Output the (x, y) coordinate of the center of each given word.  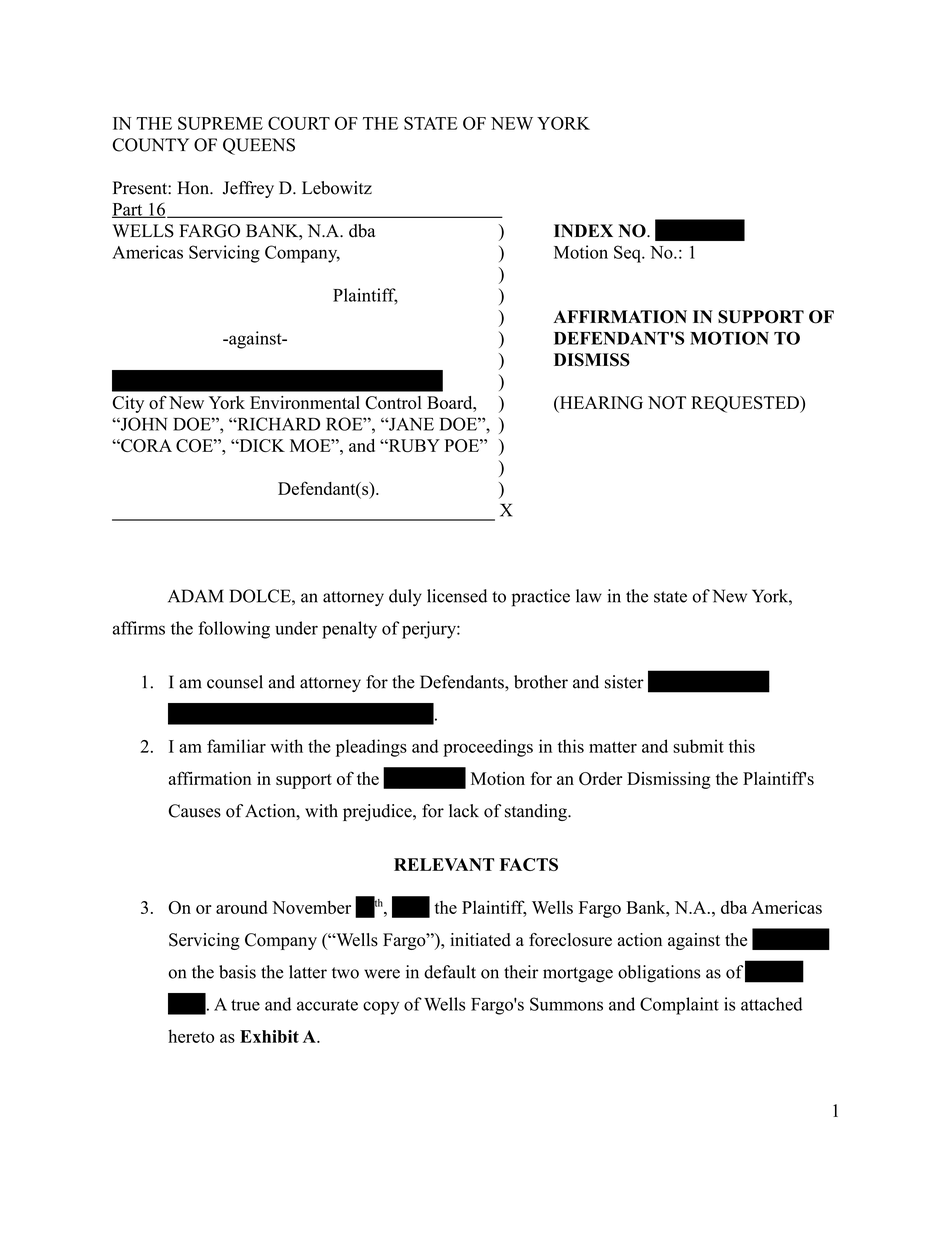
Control (393, 402)
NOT (667, 403)
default (450, 972)
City (128, 404)
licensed (457, 596)
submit (698, 746)
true (245, 1005)
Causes (195, 811)
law (589, 596)
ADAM (195, 596)
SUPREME (220, 123)
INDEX (583, 230)
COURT (299, 123)
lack (464, 811)
